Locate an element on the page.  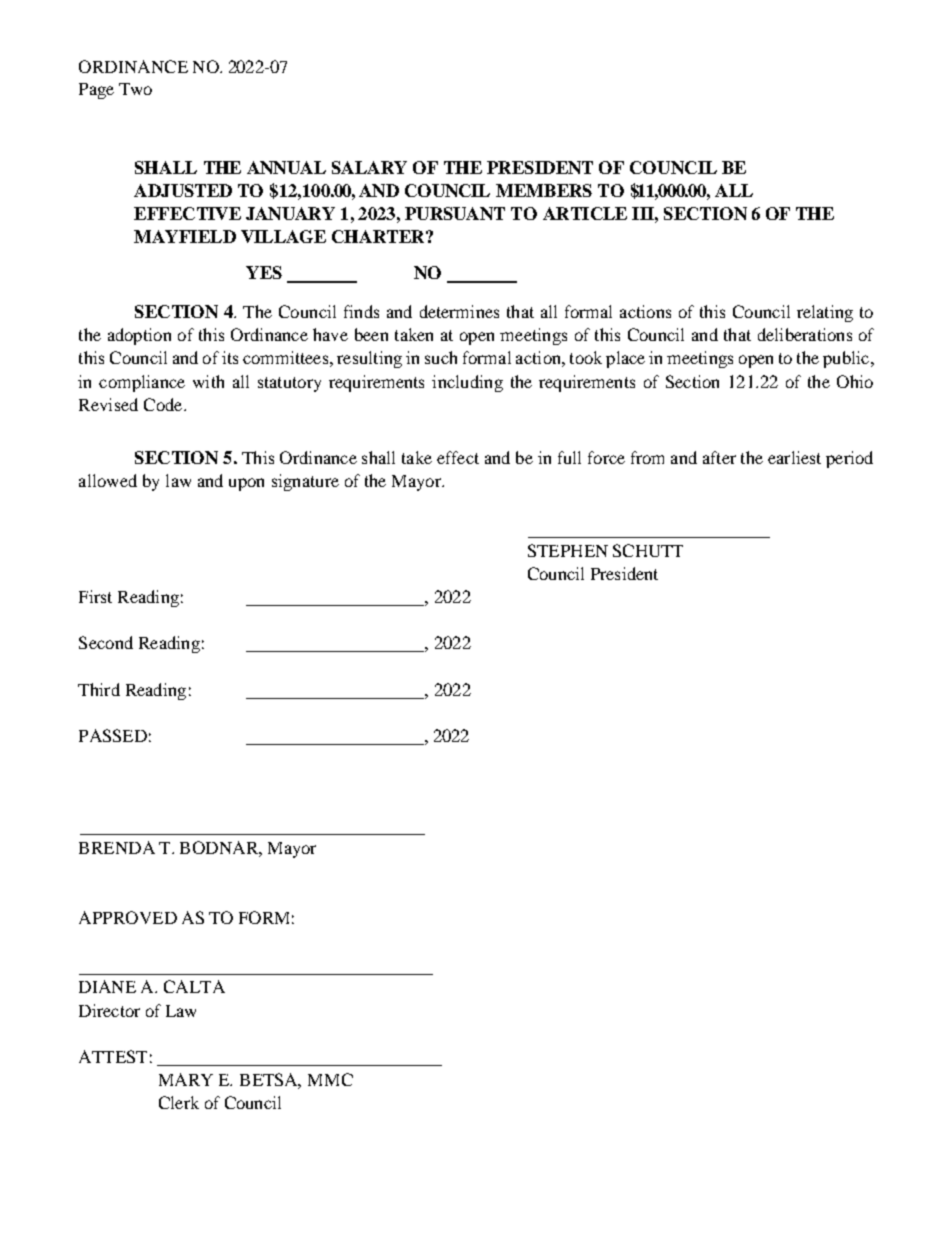
ARTICLE is located at coordinates (585, 213).
